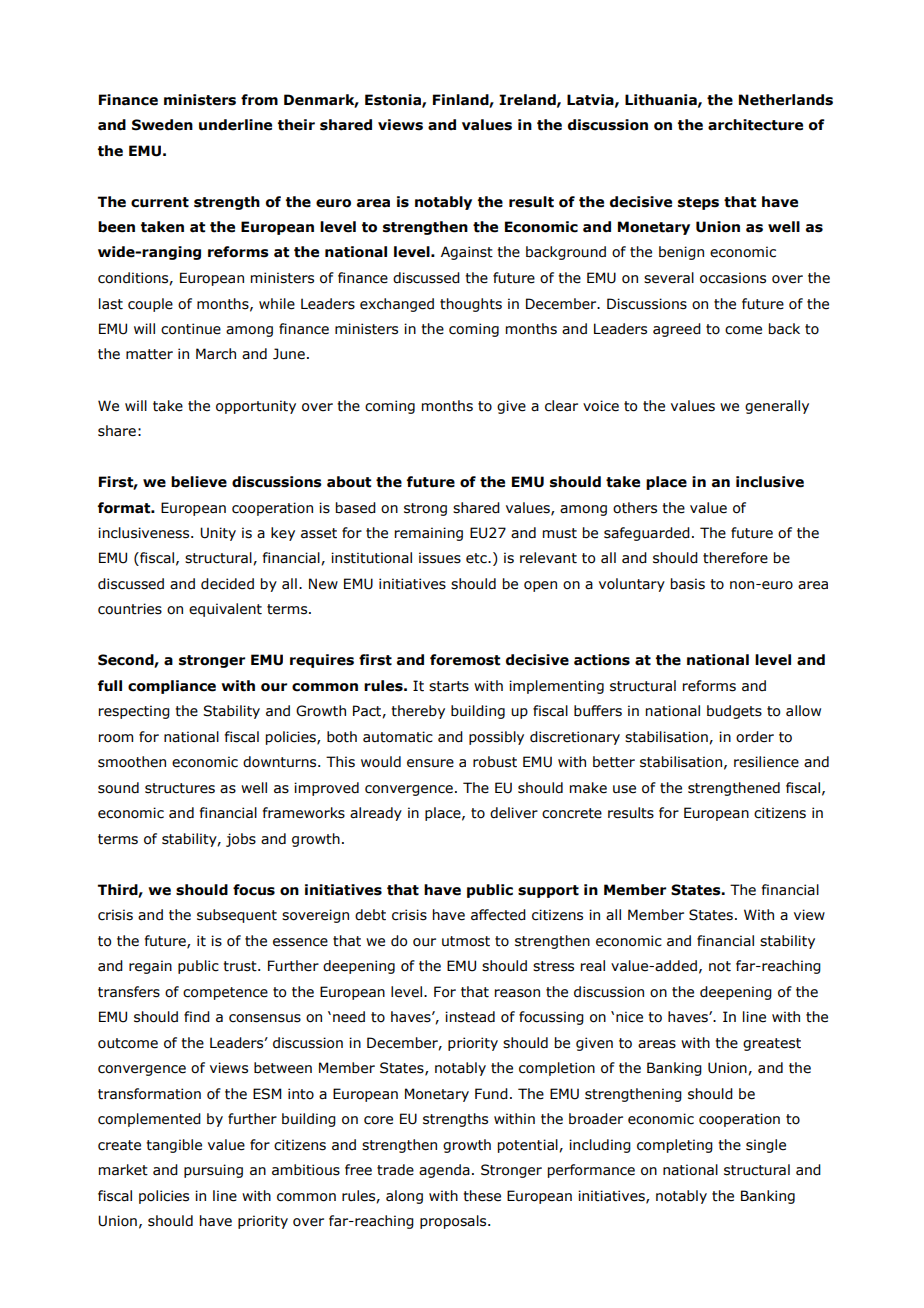 This screenshot has height=1308, width=924. I want to click on budgets, so click(734, 712).
